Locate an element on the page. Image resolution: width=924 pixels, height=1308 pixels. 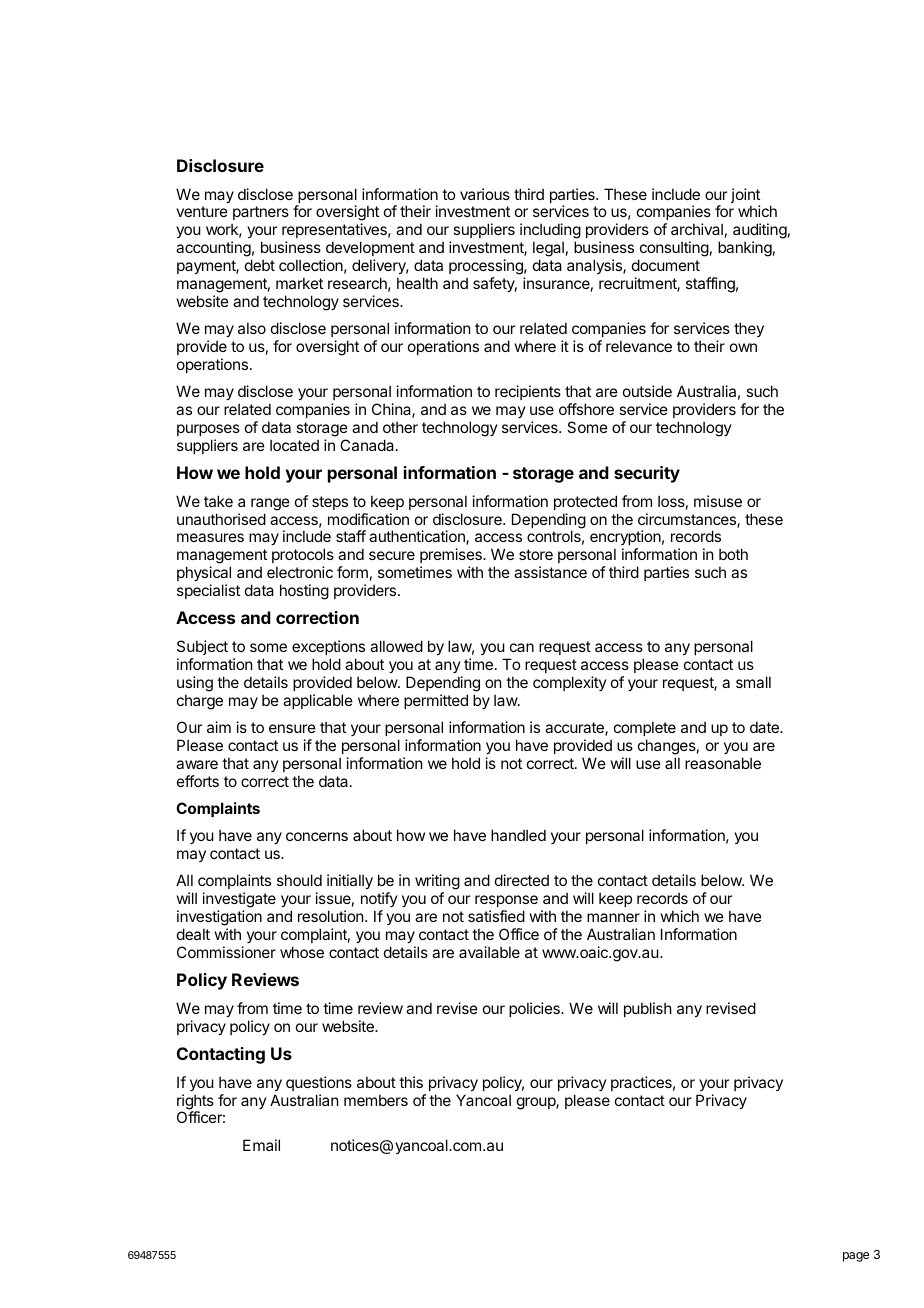
including is located at coordinates (550, 232).
